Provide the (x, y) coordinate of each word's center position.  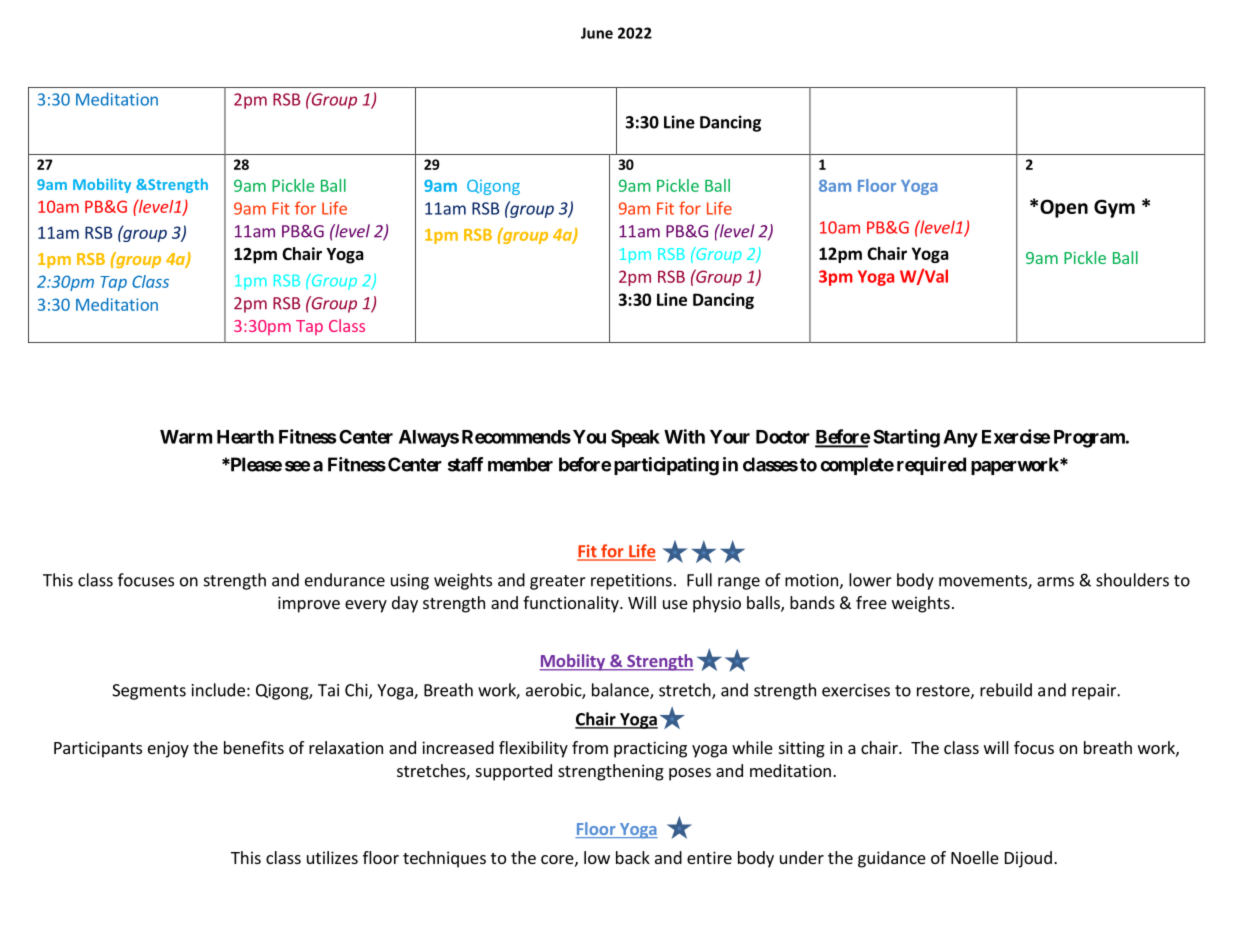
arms (1055, 582)
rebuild (1006, 690)
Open (1064, 208)
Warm (186, 437)
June (597, 33)
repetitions (631, 582)
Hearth (245, 437)
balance (621, 691)
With (684, 436)
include (218, 690)
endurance (345, 580)
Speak (635, 438)
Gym (1114, 208)
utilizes (332, 857)
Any (960, 439)
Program (1090, 439)
